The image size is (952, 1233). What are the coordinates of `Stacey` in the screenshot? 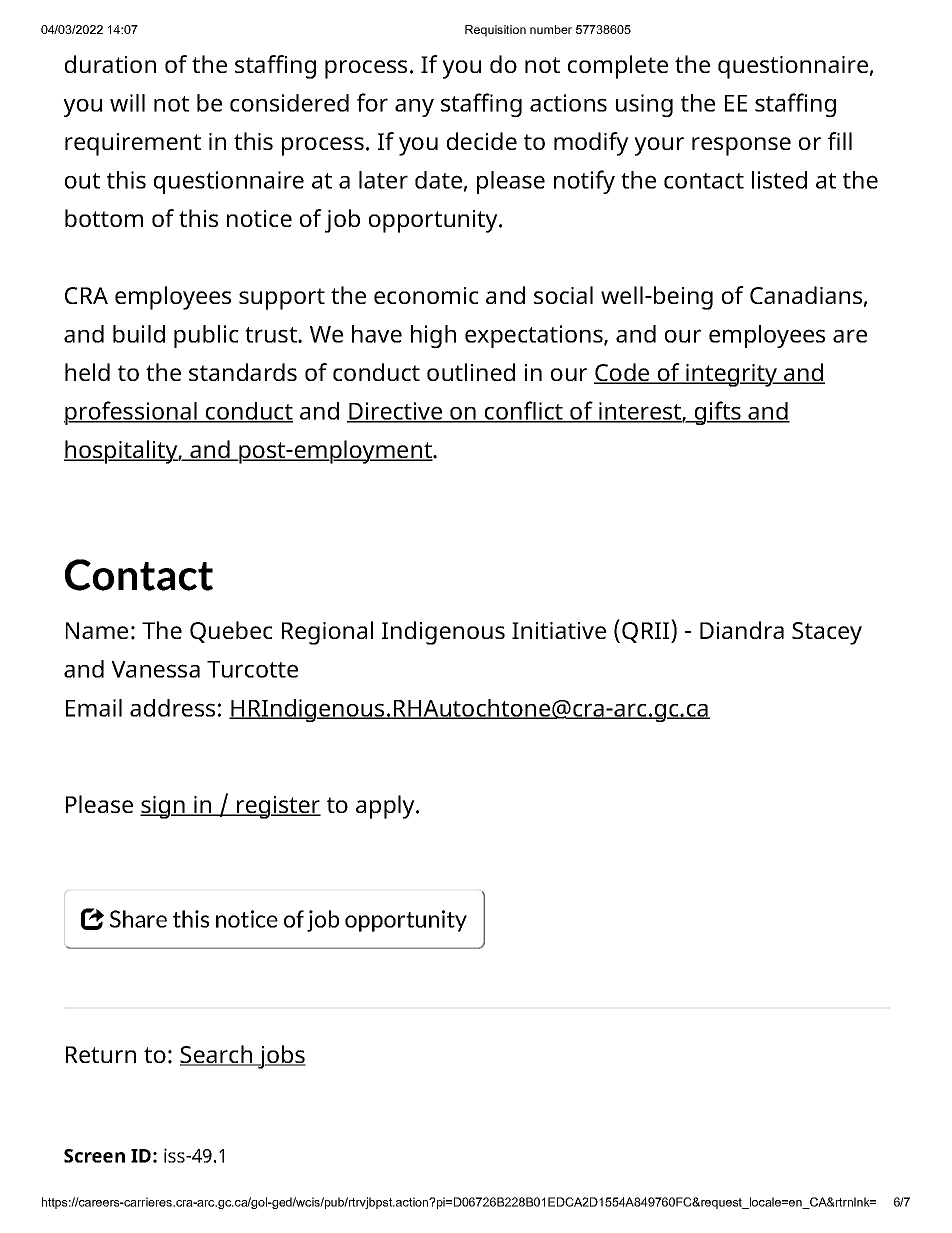 It's located at (827, 633).
